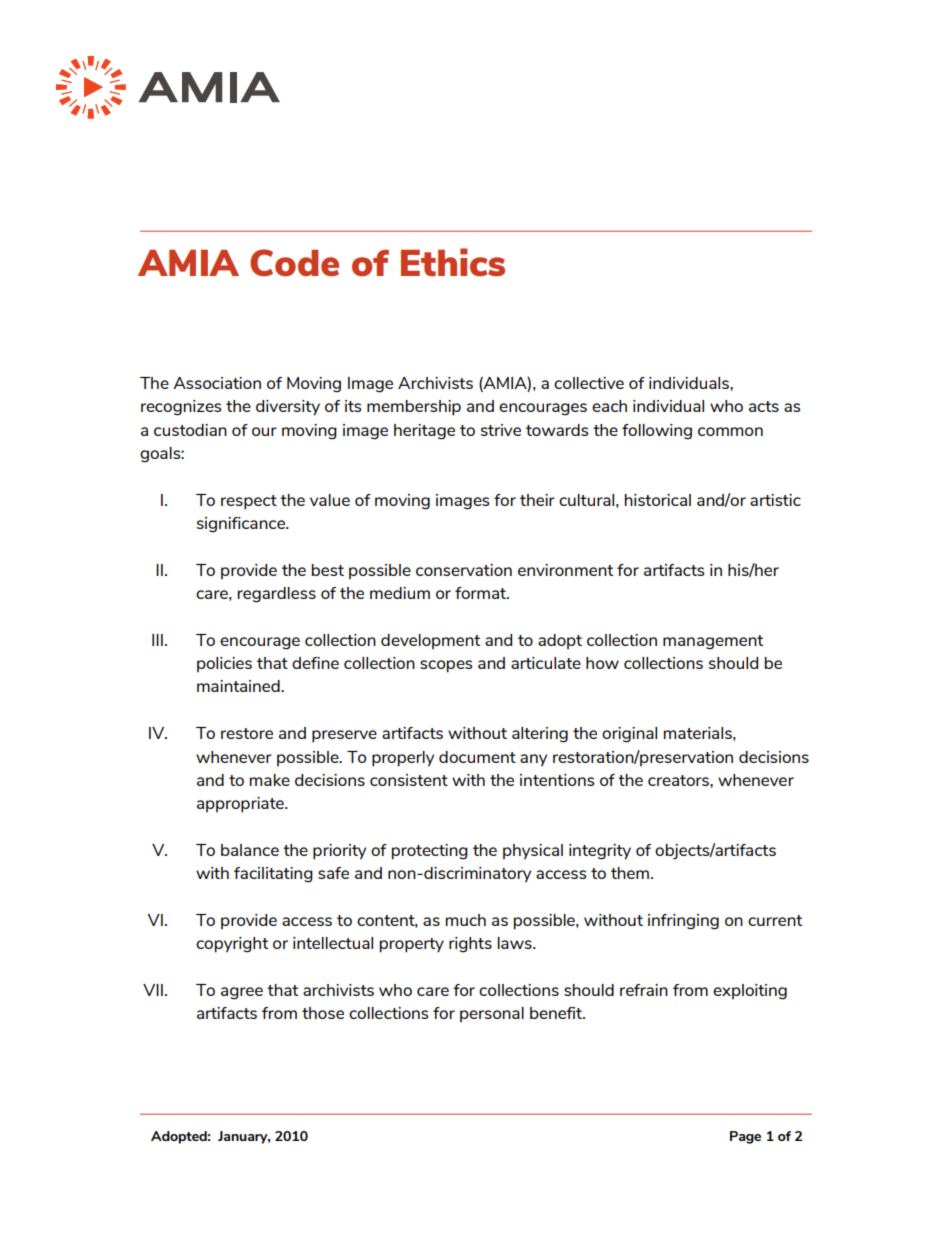 This screenshot has width=952, height=1233. What do you see at coordinates (239, 686) in the screenshot?
I see `maintained` at bounding box center [239, 686].
